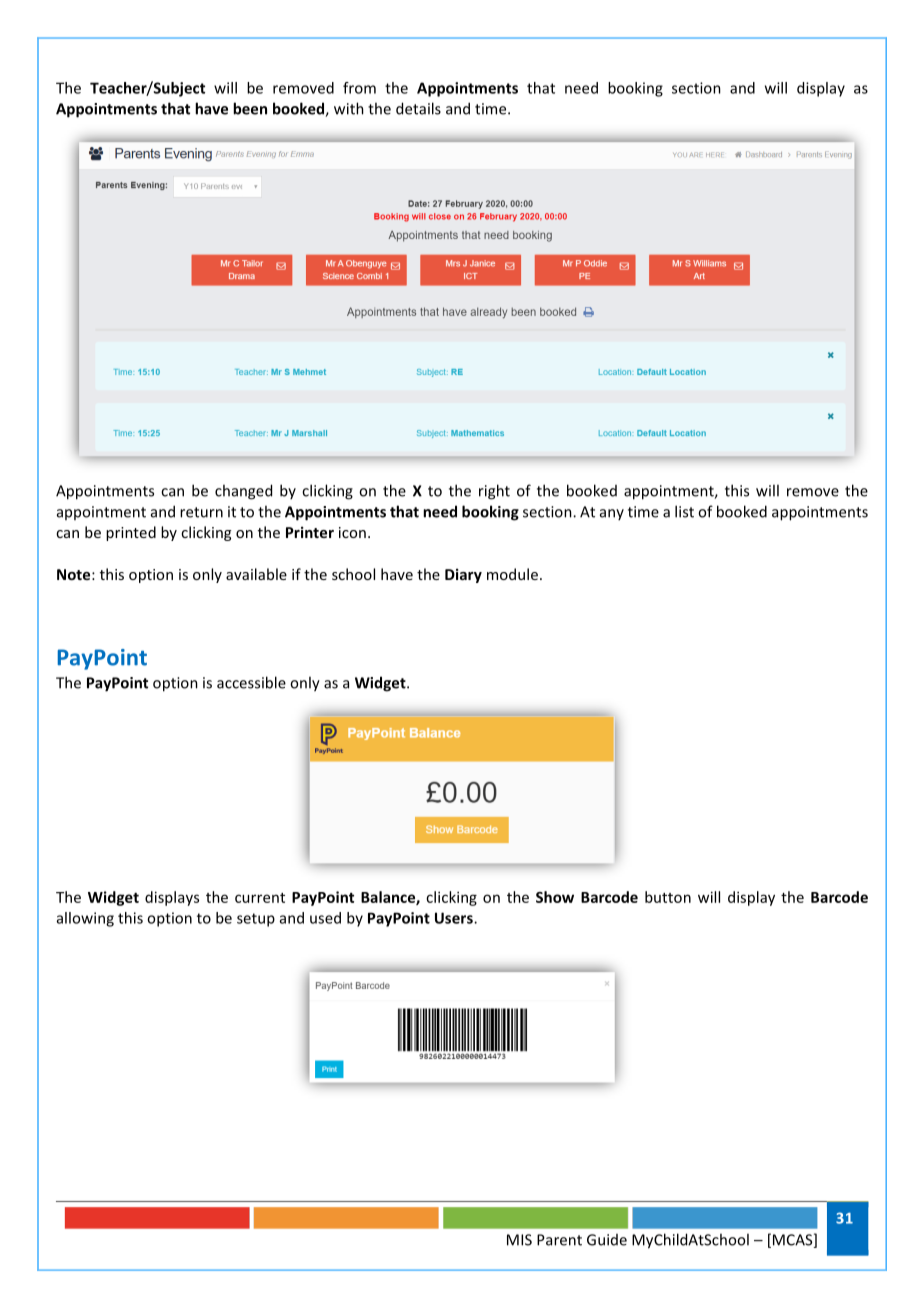  What do you see at coordinates (418, 108) in the screenshot?
I see `details` at bounding box center [418, 108].
